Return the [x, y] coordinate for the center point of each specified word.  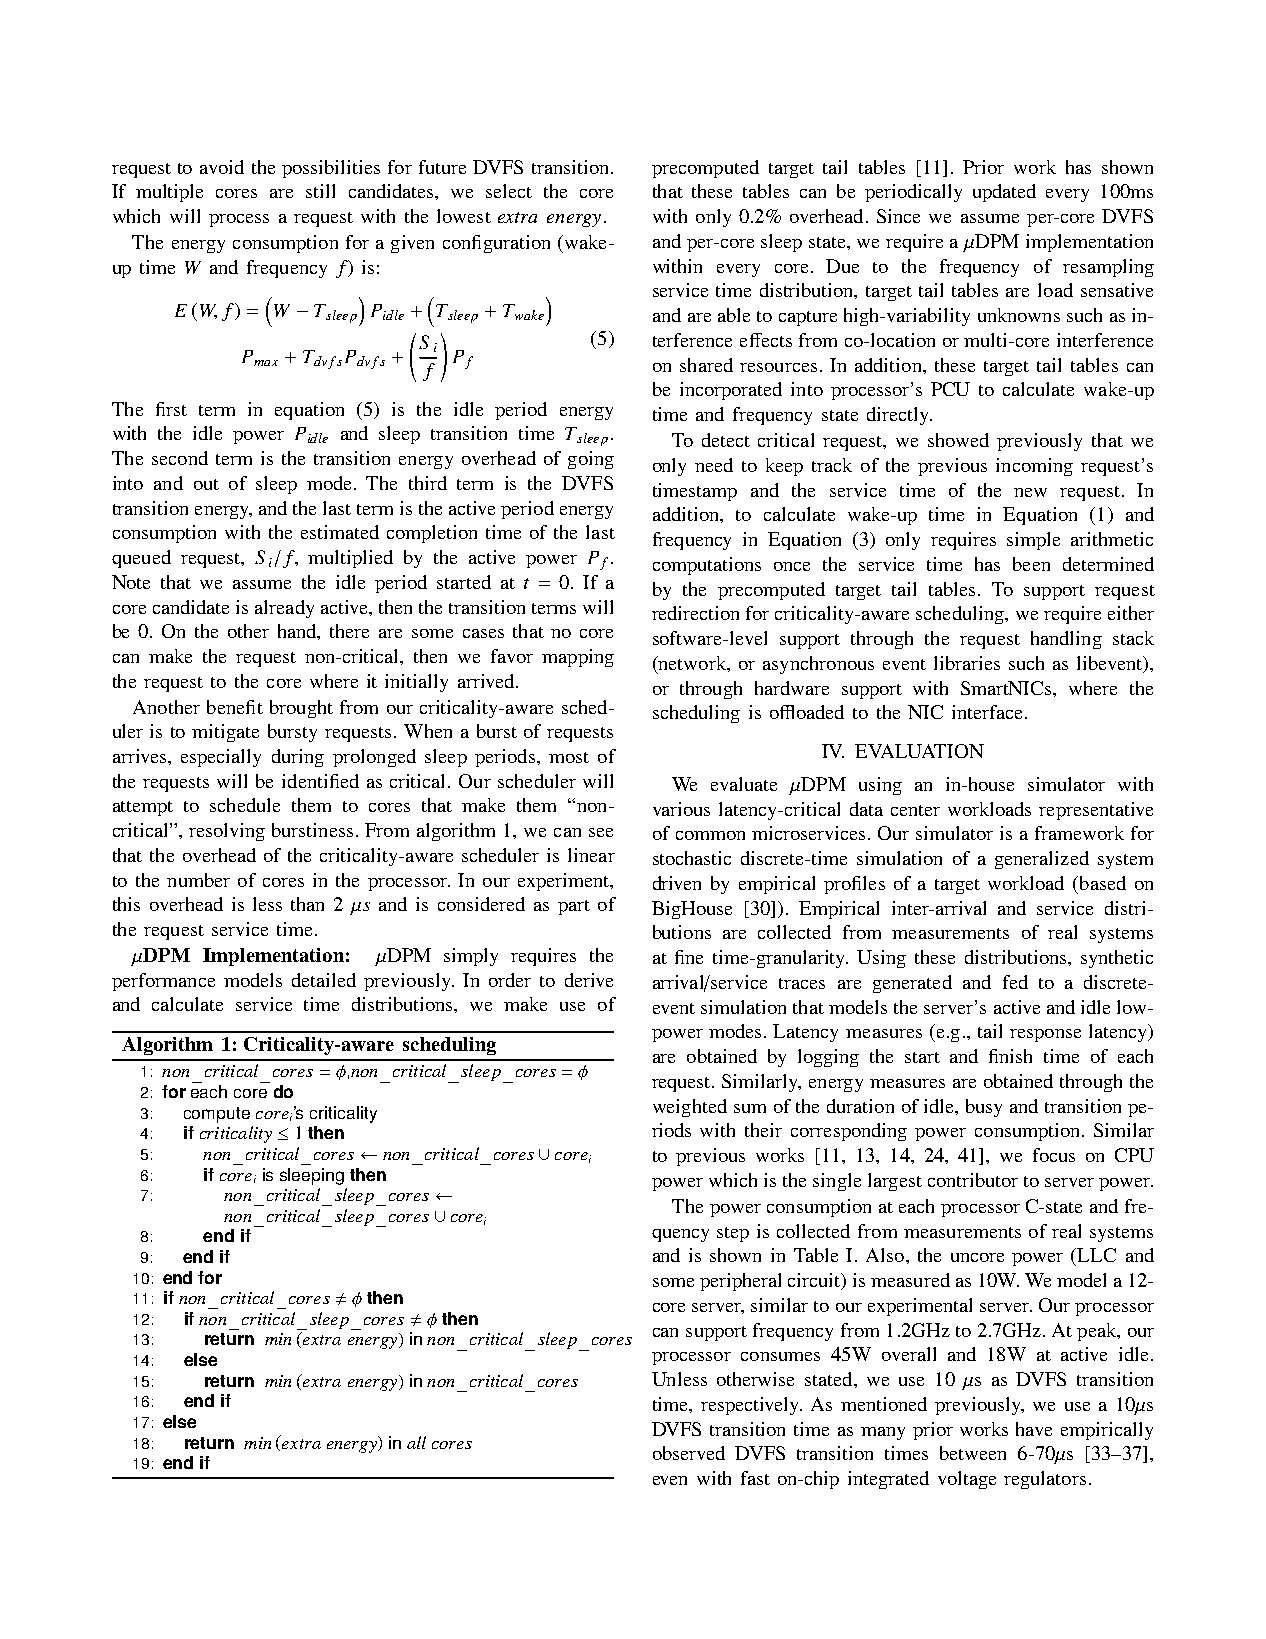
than [307, 904]
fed [1015, 982]
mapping [578, 658]
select [509, 191]
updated [1004, 193]
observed [689, 1453]
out [206, 484]
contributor [973, 1180]
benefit [235, 707]
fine [689, 957]
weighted [690, 1108]
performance [163, 982]
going [591, 460]
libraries [967, 663]
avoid [222, 167]
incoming [1034, 467]
